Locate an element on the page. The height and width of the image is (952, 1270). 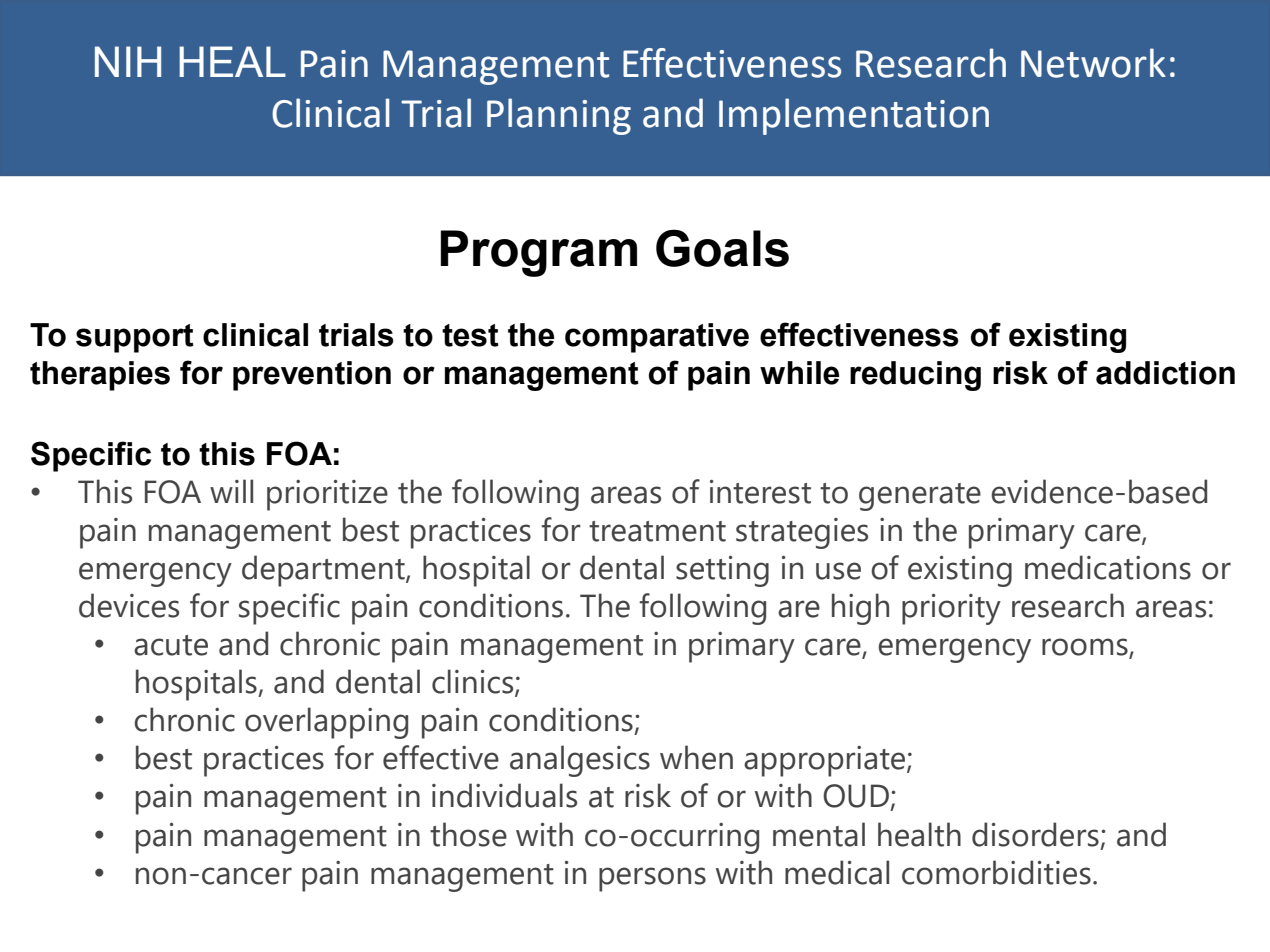
overlapping is located at coordinates (326, 723).
